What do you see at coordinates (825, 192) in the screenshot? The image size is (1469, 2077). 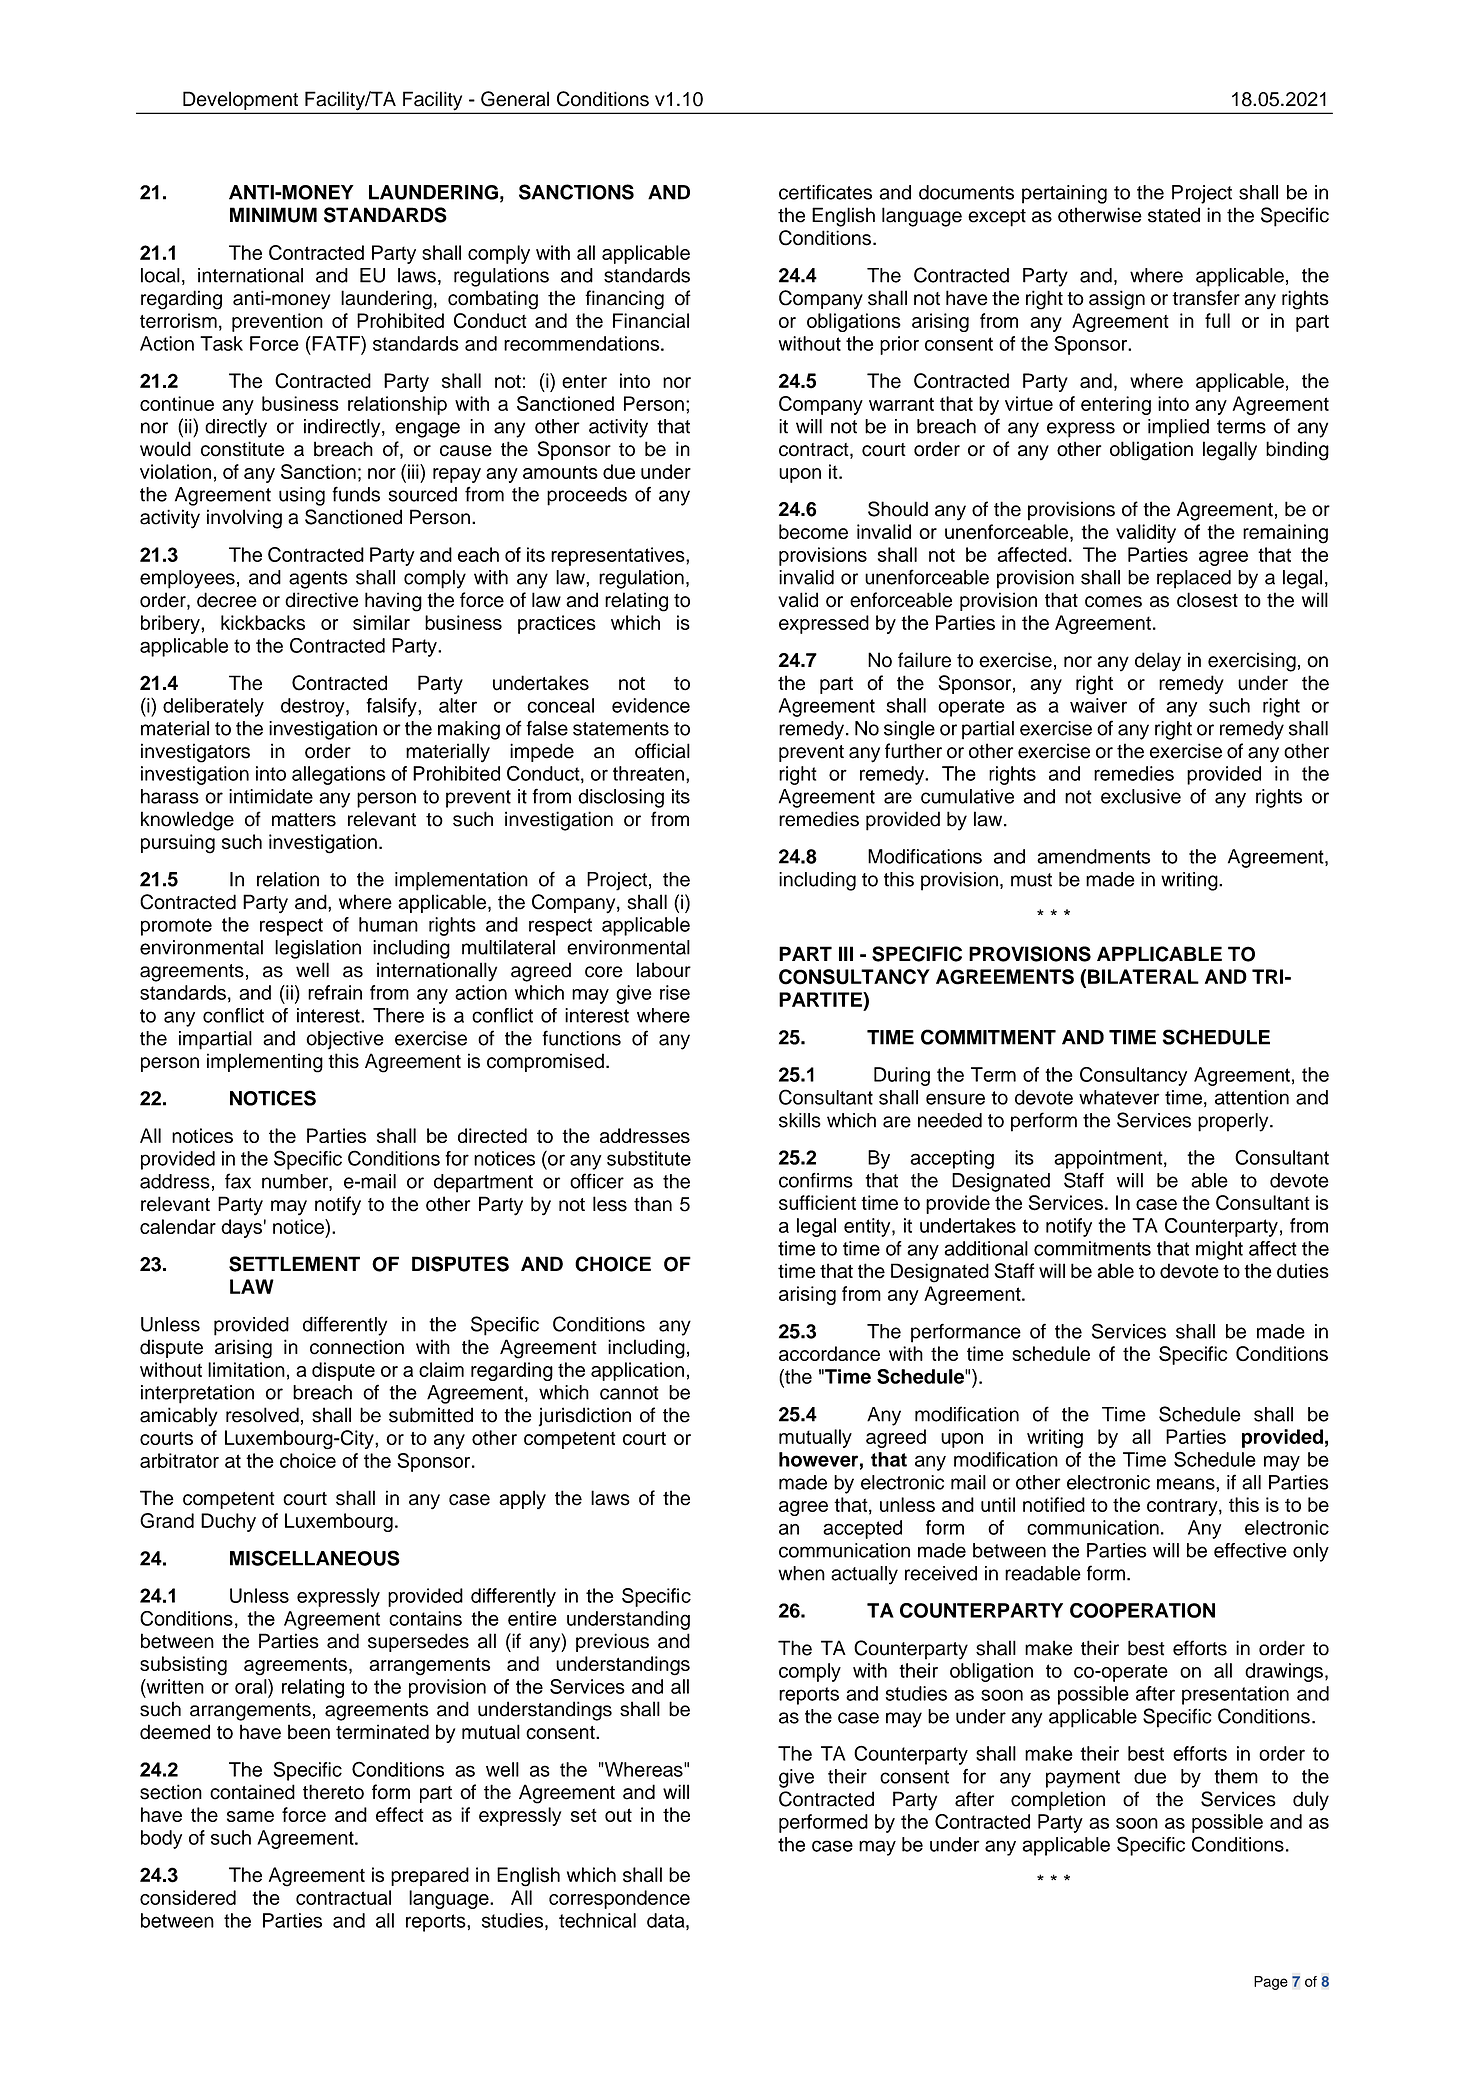 I see `certificates` at bounding box center [825, 192].
